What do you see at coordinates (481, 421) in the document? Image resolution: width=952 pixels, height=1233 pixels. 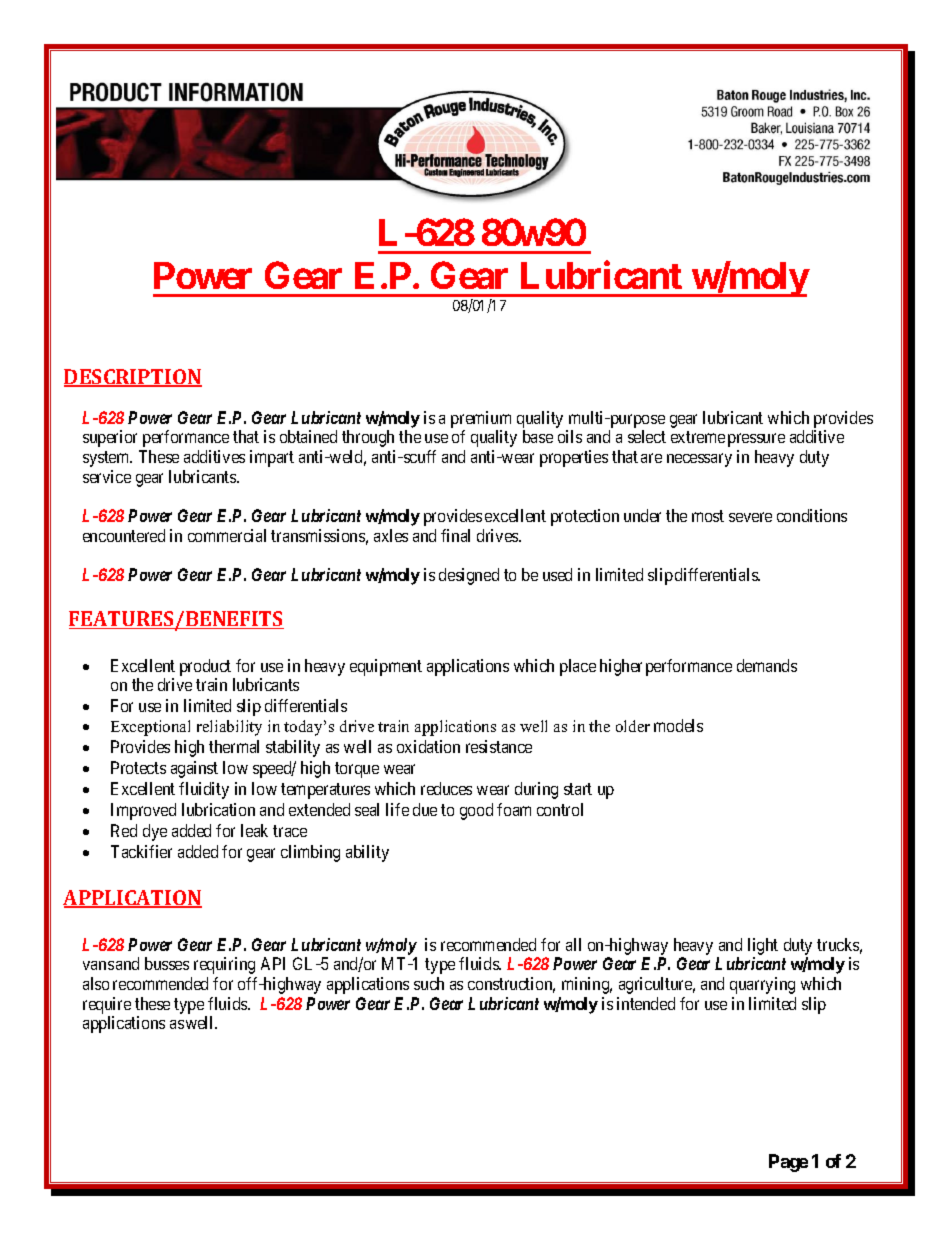 I see `premium` at bounding box center [481, 421].
